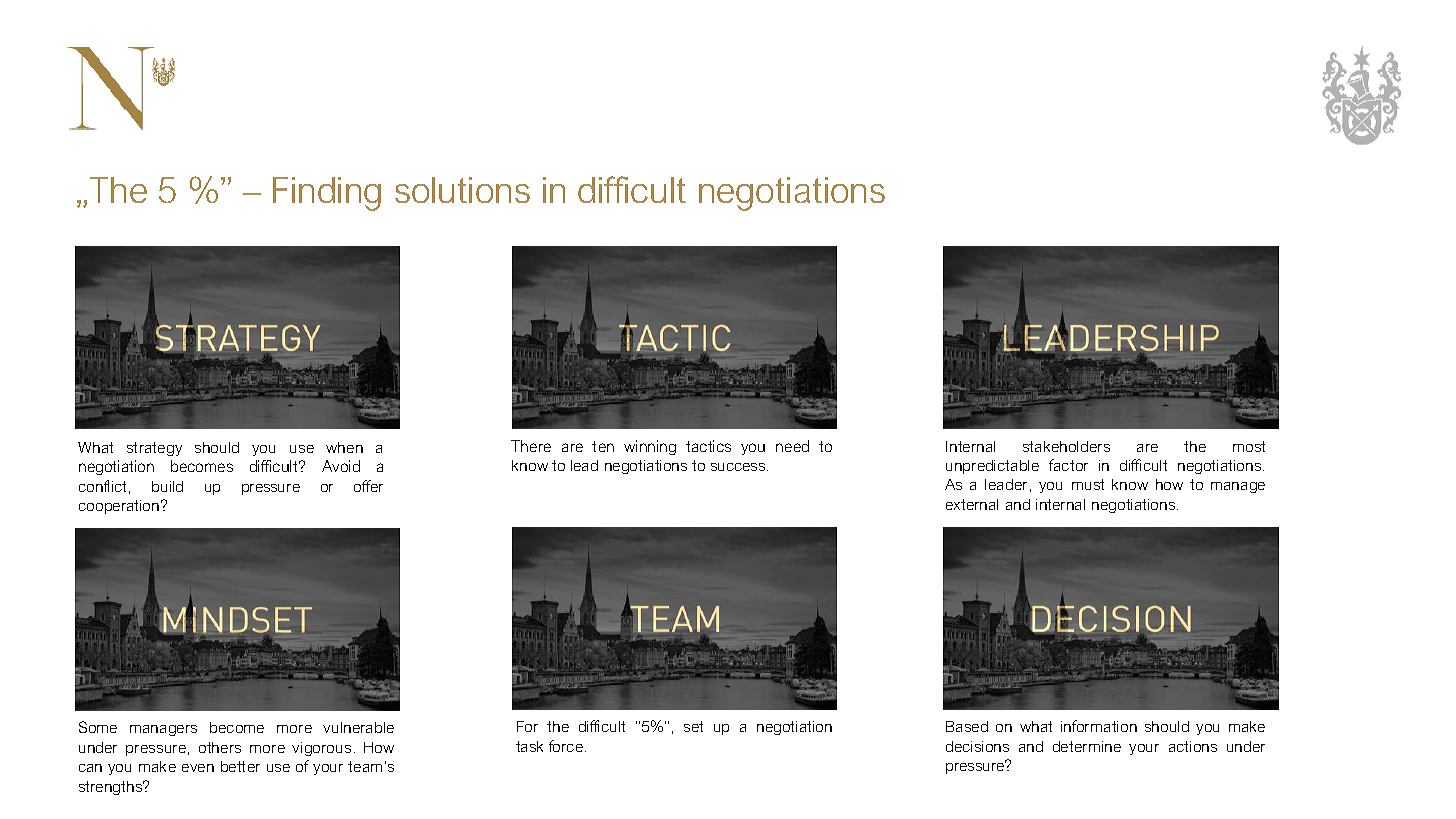 This document has height=819, width=1456. Describe the element at coordinates (567, 746) in the document. I see `force` at that location.
